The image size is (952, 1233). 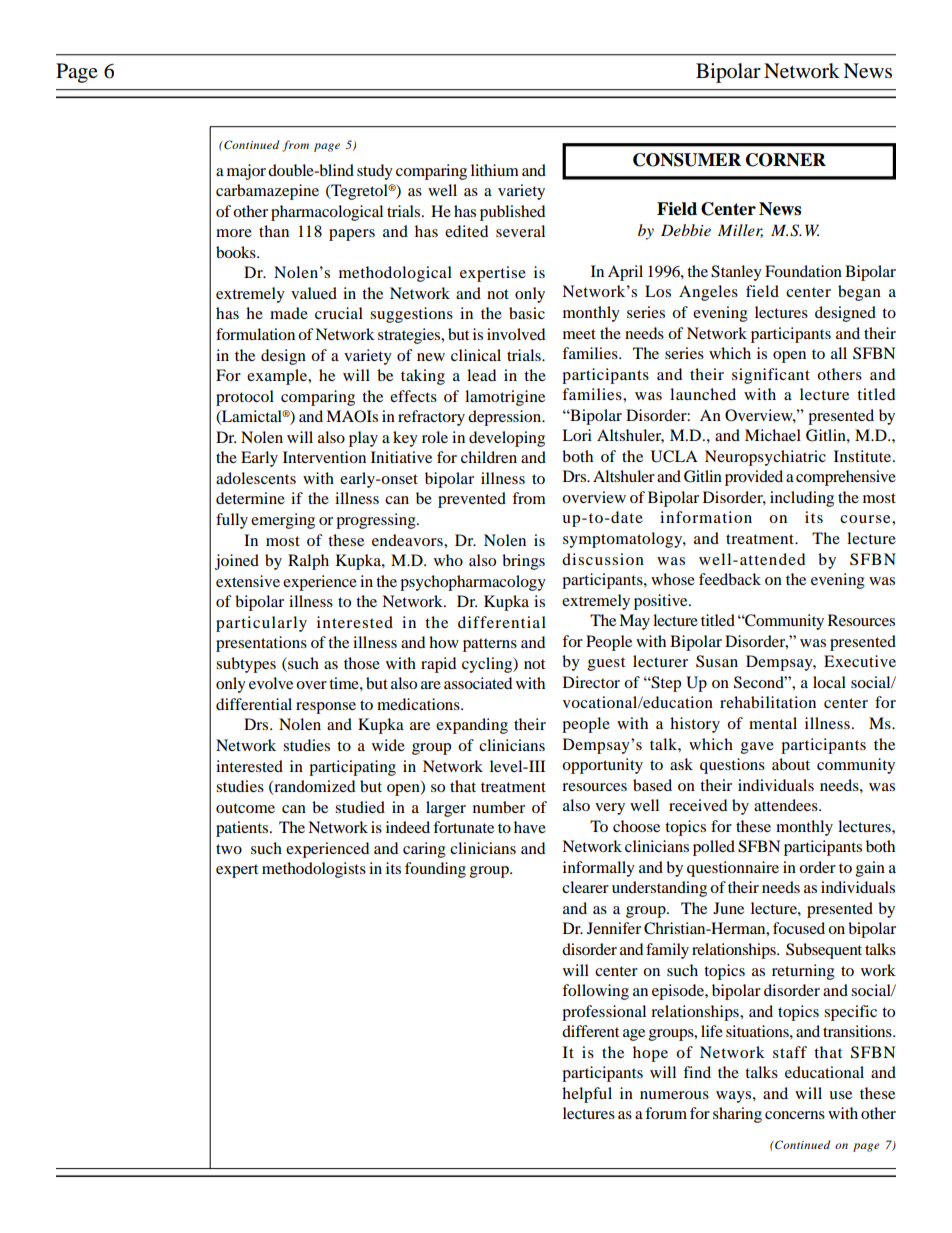 What do you see at coordinates (512, 213) in the document?
I see `published` at bounding box center [512, 213].
